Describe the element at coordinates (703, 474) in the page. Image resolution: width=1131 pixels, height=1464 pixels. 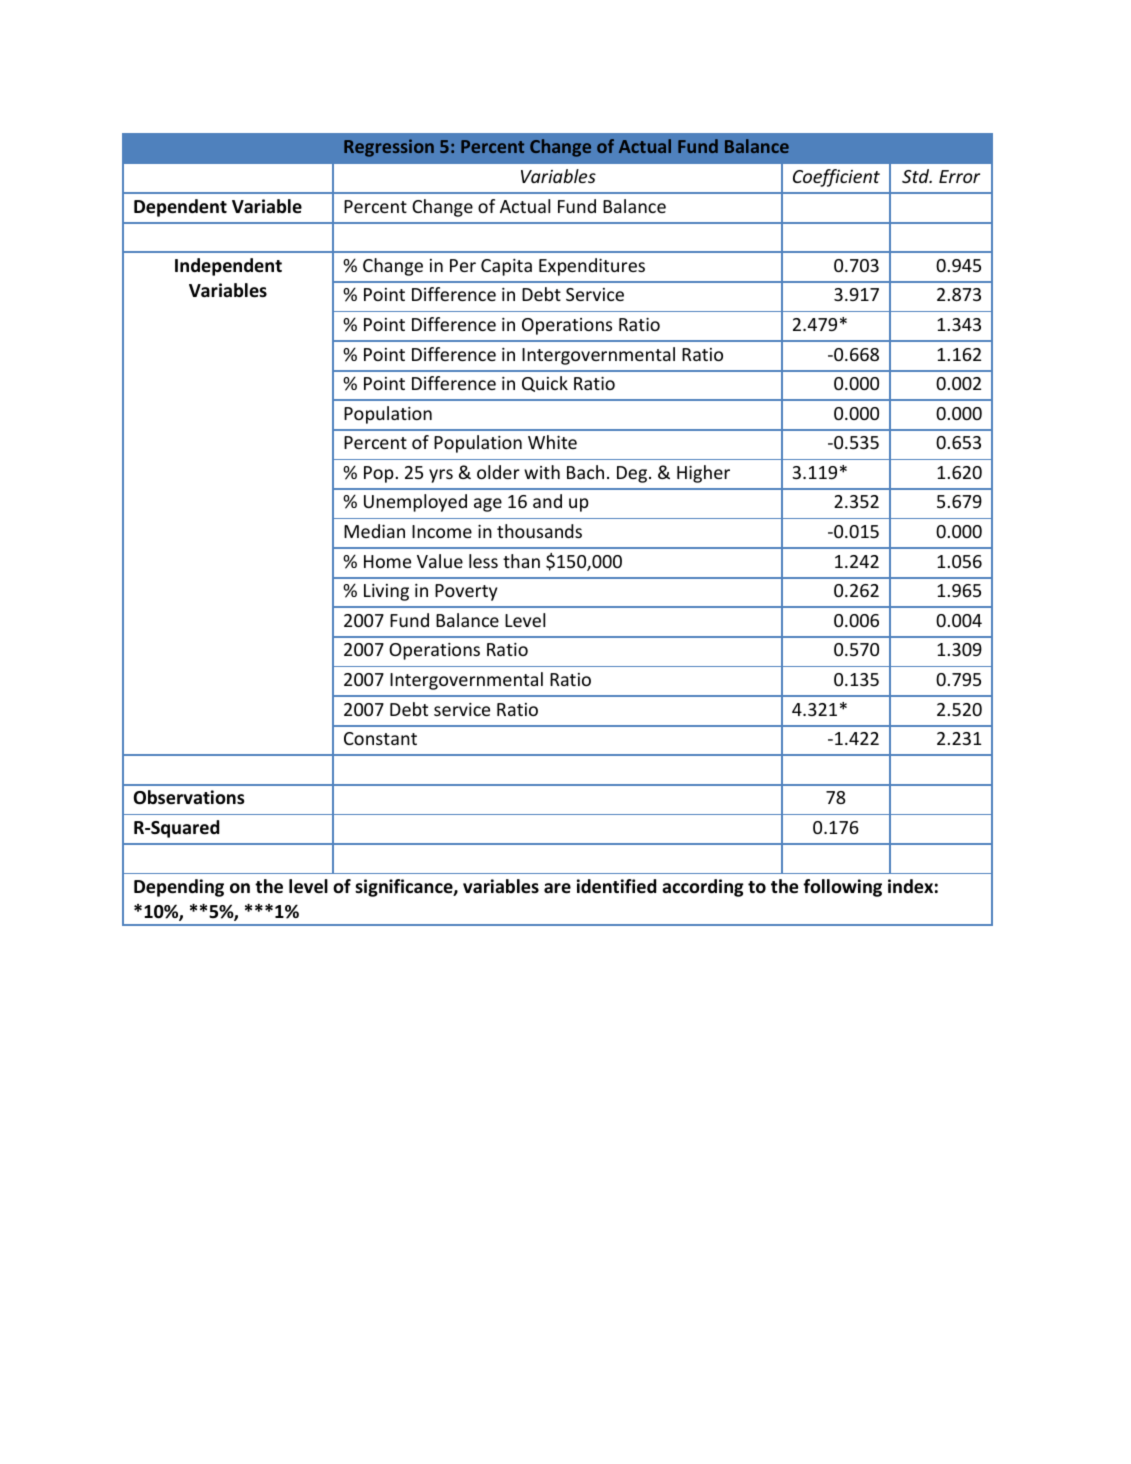
I see `Higher` at that location.
